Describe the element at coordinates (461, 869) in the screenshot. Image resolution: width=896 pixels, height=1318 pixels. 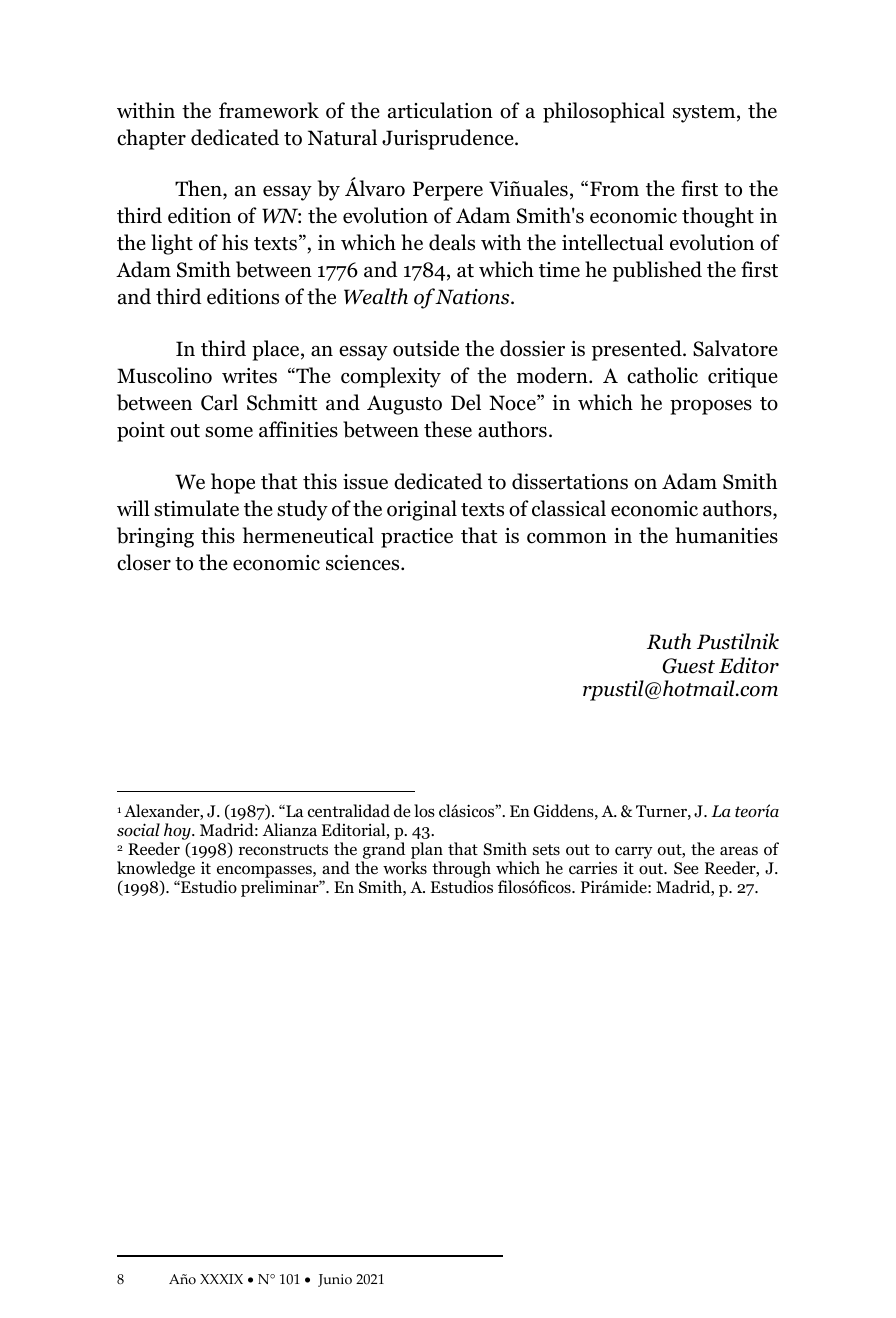
I see `through` at that location.
